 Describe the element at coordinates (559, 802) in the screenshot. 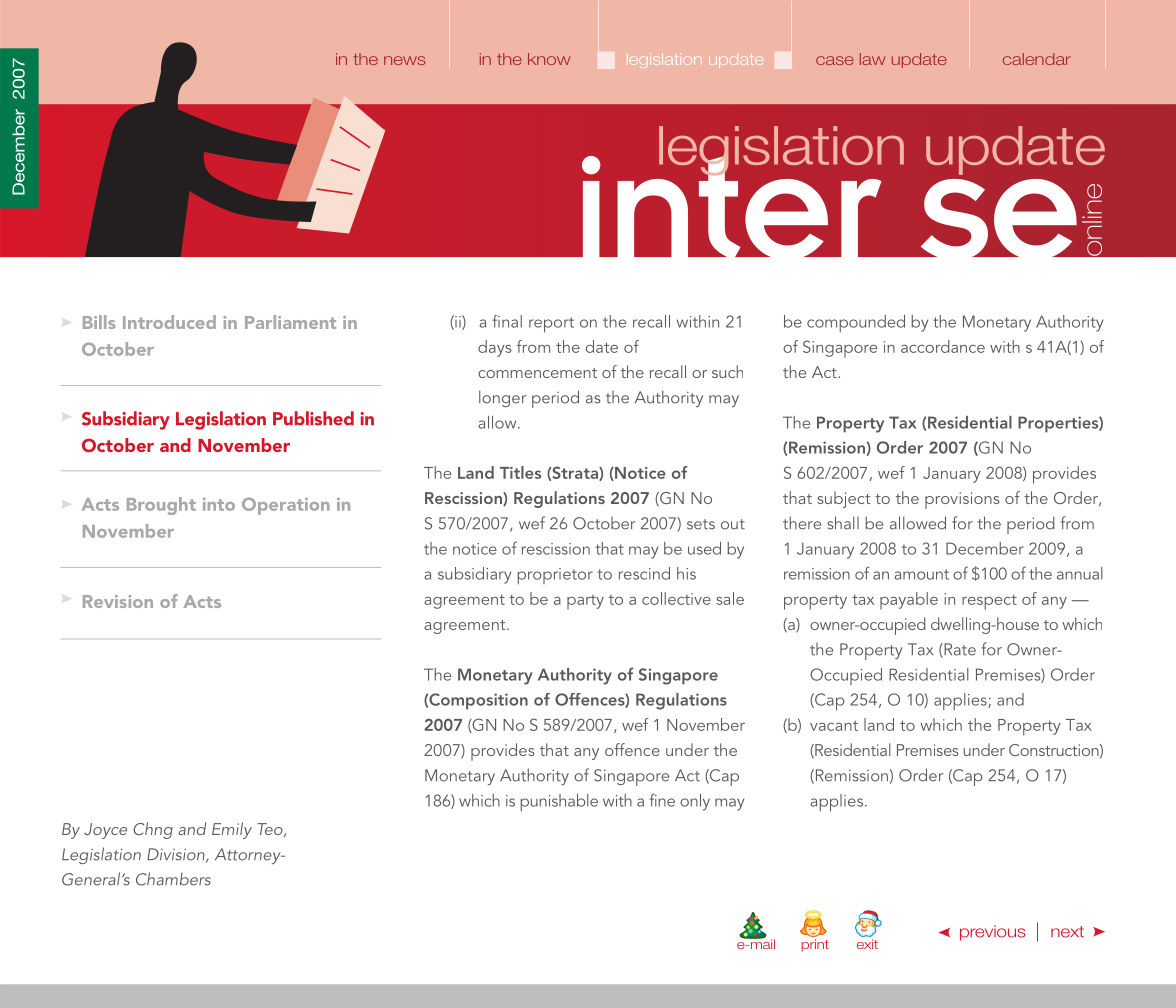

I see `punishable` at that location.
